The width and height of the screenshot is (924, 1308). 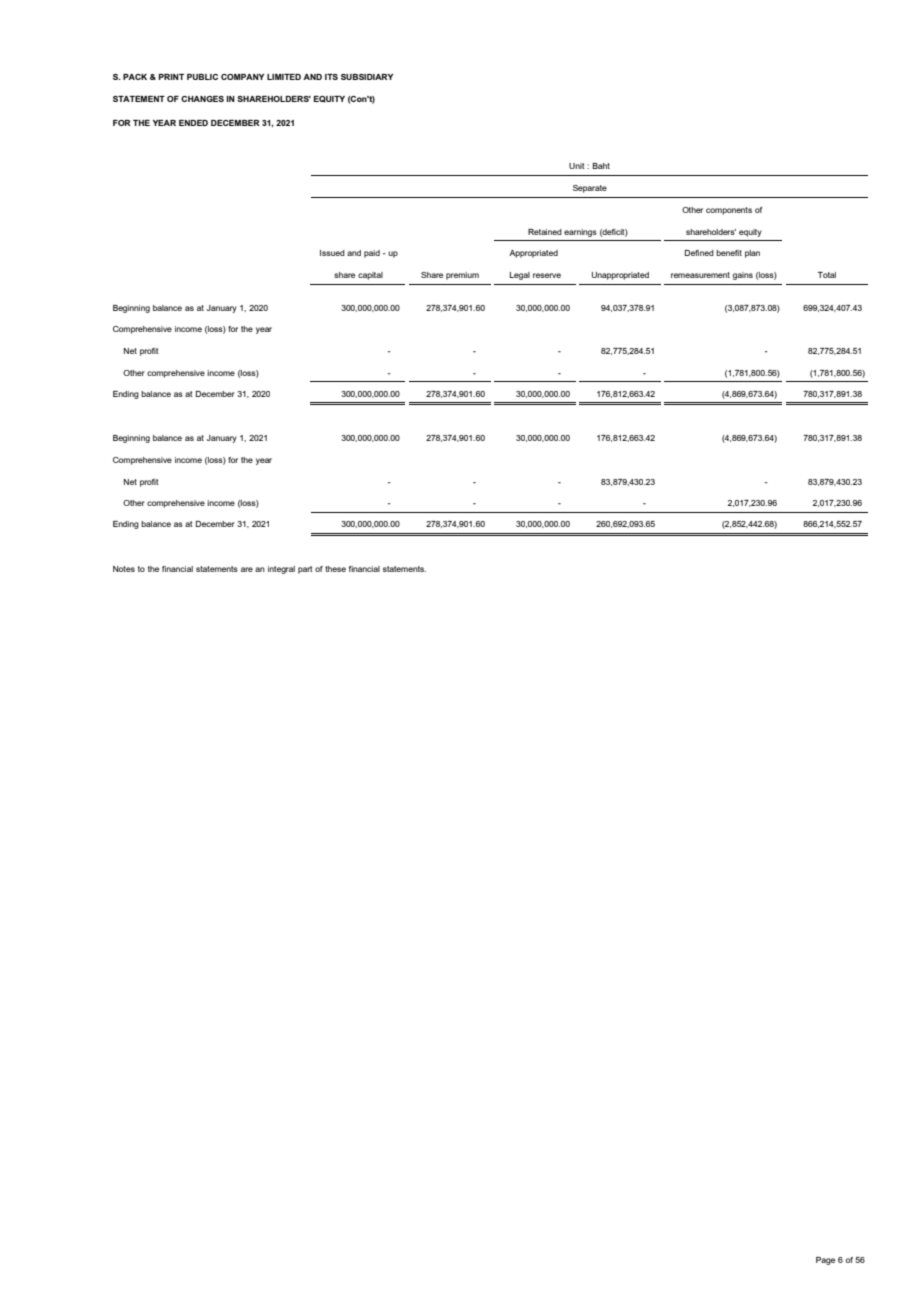 What do you see at coordinates (305, 570) in the screenshot?
I see `part` at bounding box center [305, 570].
